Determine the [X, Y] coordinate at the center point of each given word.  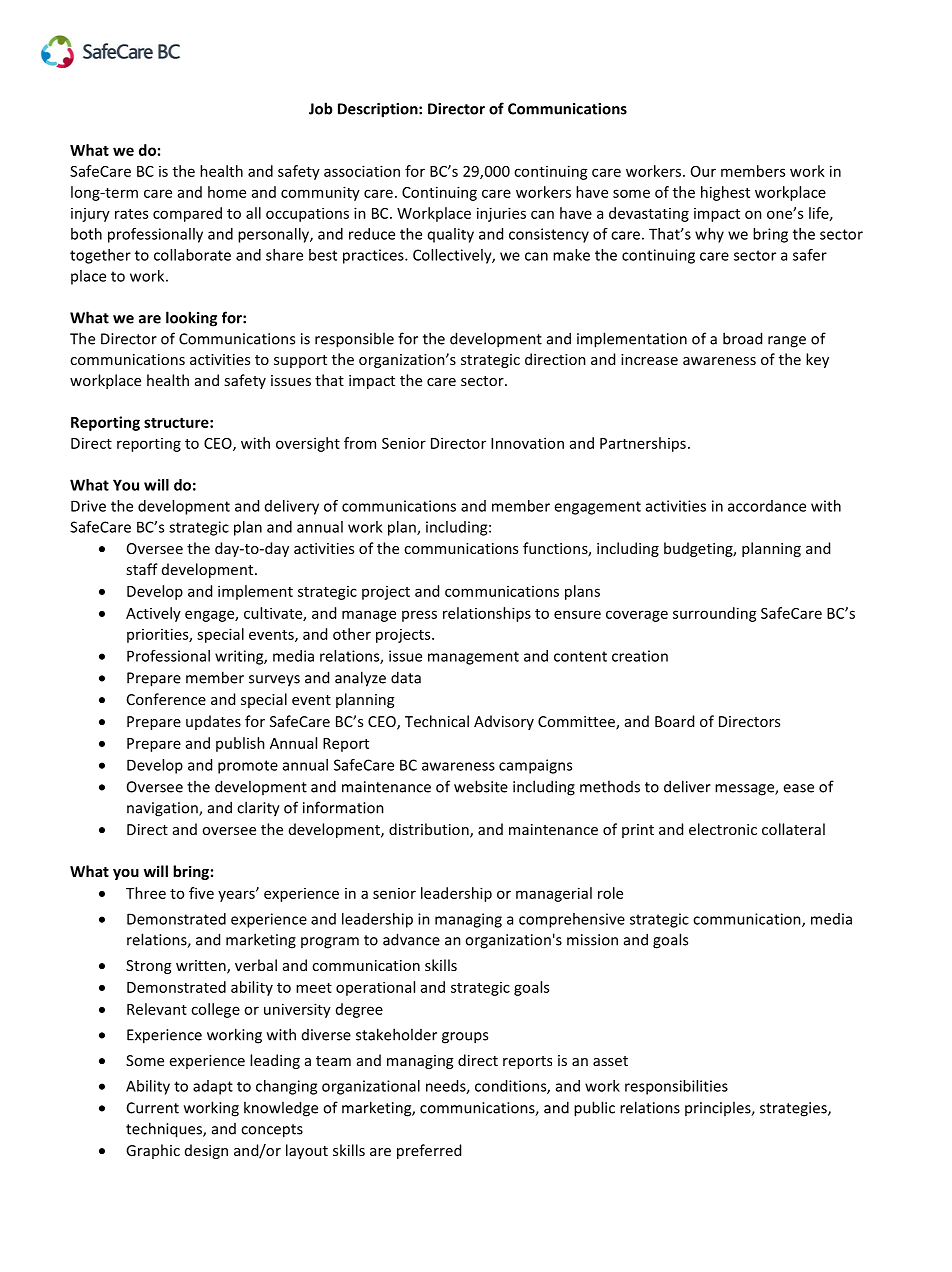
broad [742, 338]
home [227, 192]
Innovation [527, 443]
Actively [153, 614]
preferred [429, 1151]
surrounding [715, 614]
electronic [723, 829]
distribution [430, 830]
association [362, 171]
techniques [165, 1130]
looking [191, 319]
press [419, 616]
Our [703, 171]
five [201, 893]
